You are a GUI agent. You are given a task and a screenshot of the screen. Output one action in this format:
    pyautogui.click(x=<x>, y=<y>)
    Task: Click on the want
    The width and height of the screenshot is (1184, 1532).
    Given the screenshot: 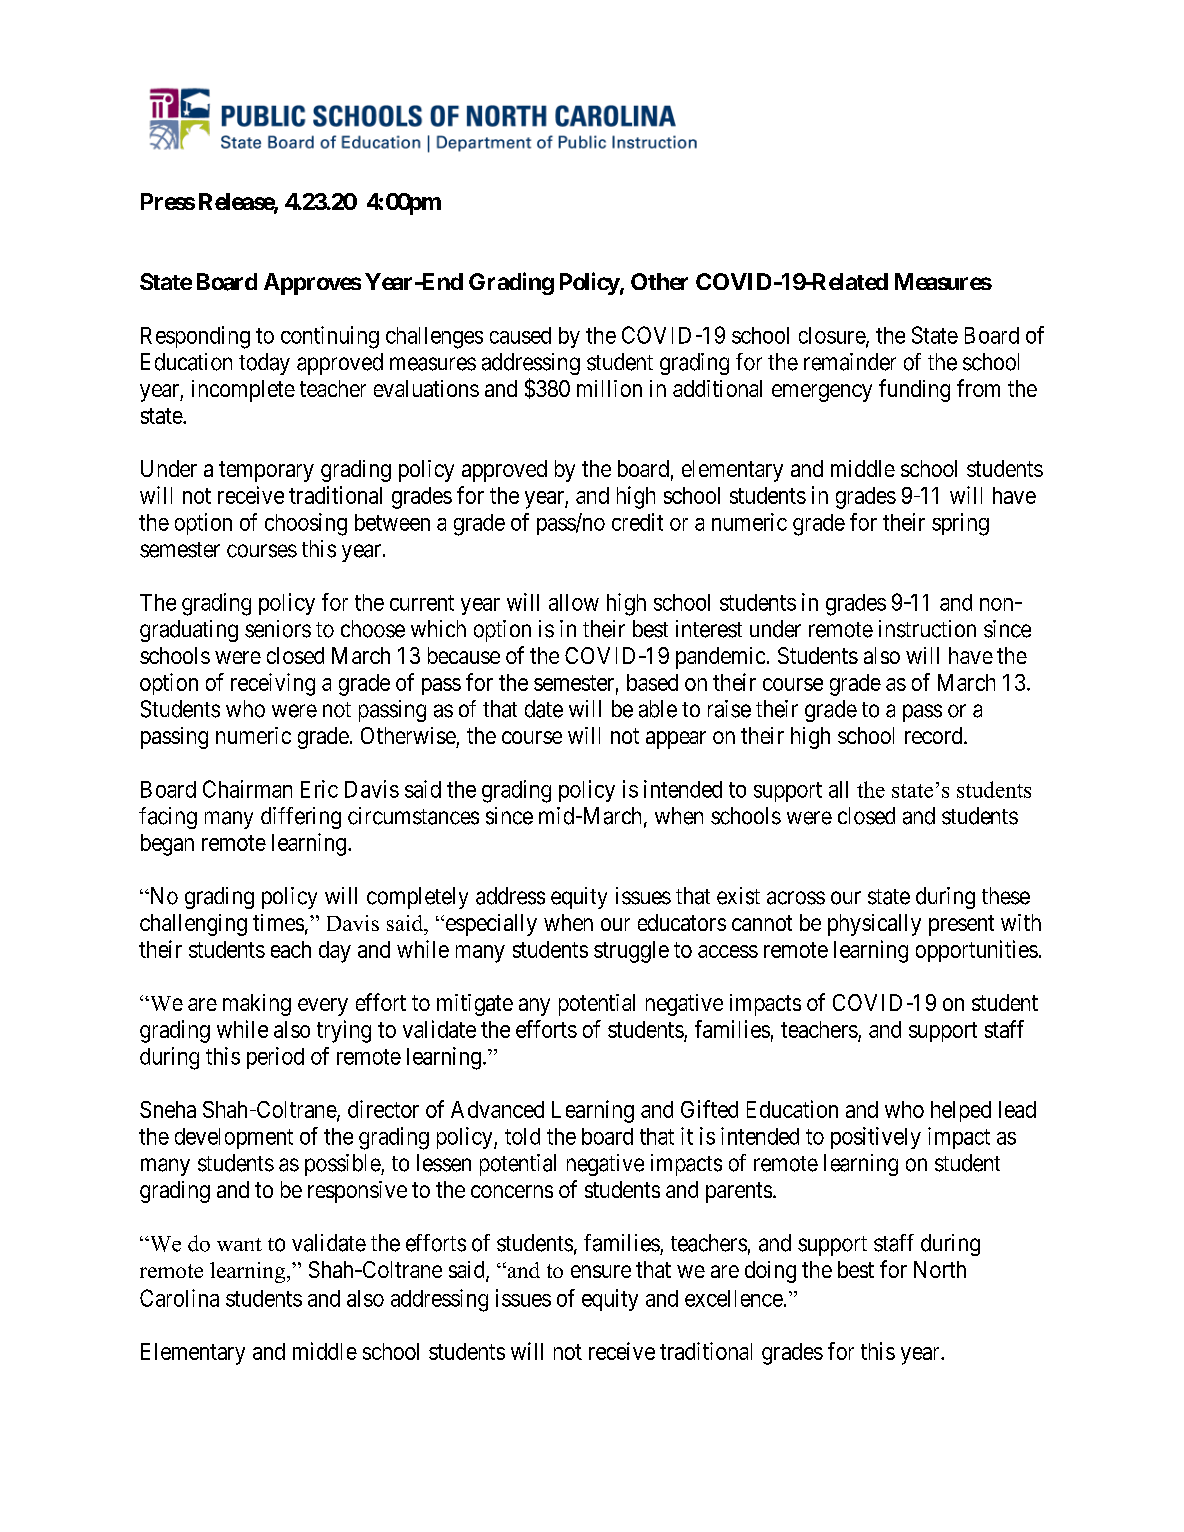 What is the action you would take?
    pyautogui.click(x=239, y=1244)
